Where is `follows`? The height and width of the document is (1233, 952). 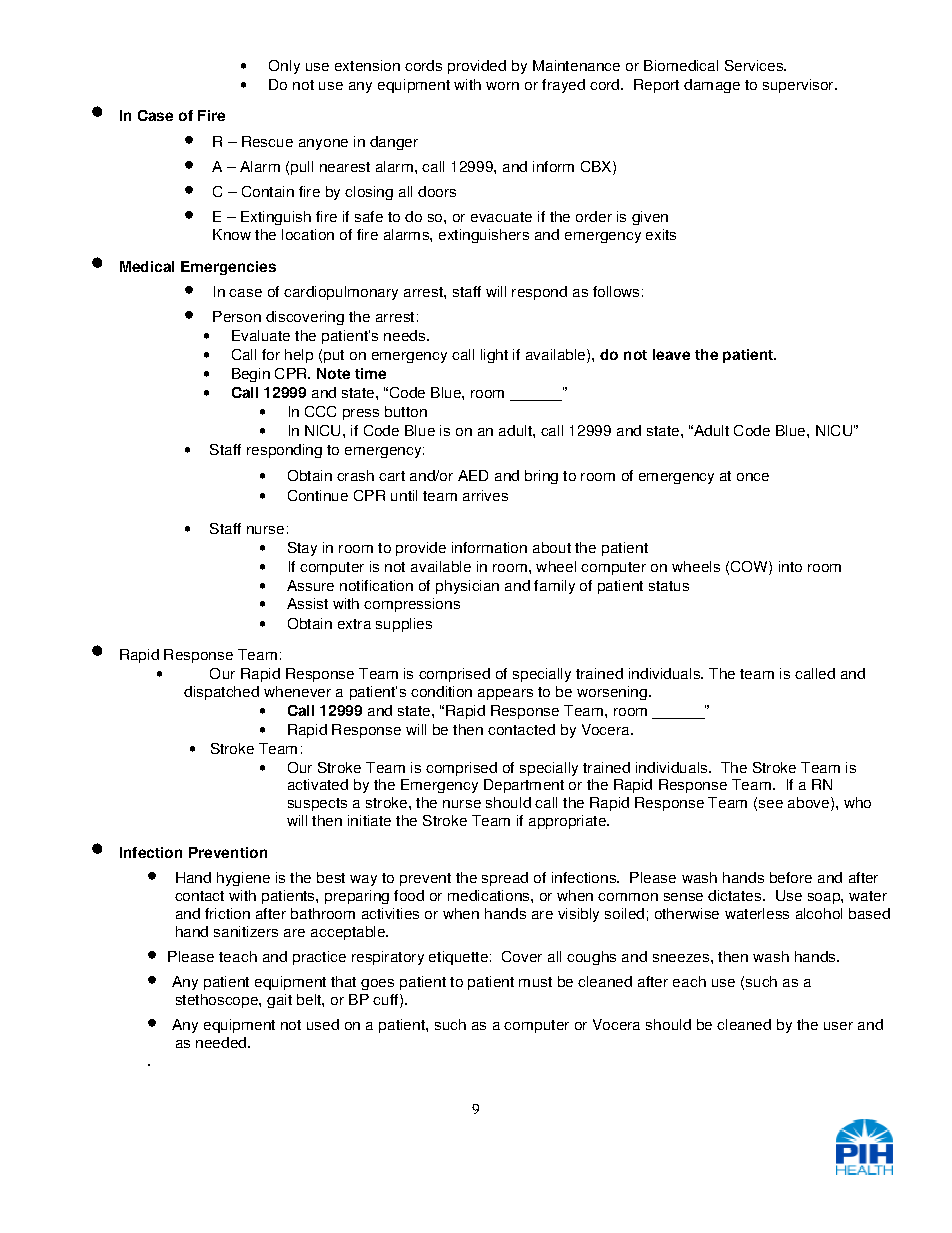
follows is located at coordinates (616, 291).
